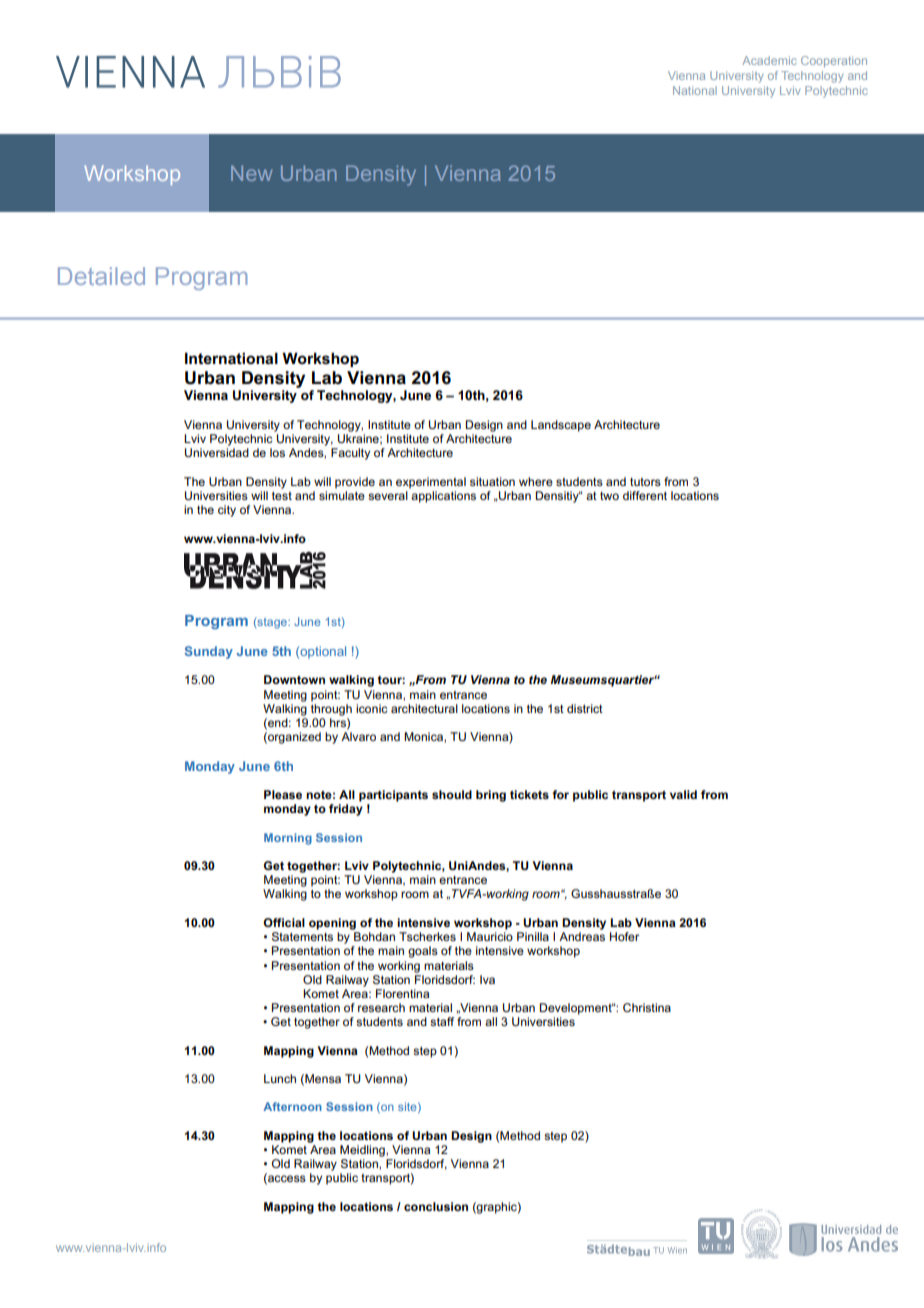 The width and height of the image is (924, 1308). I want to click on New, so click(251, 173).
